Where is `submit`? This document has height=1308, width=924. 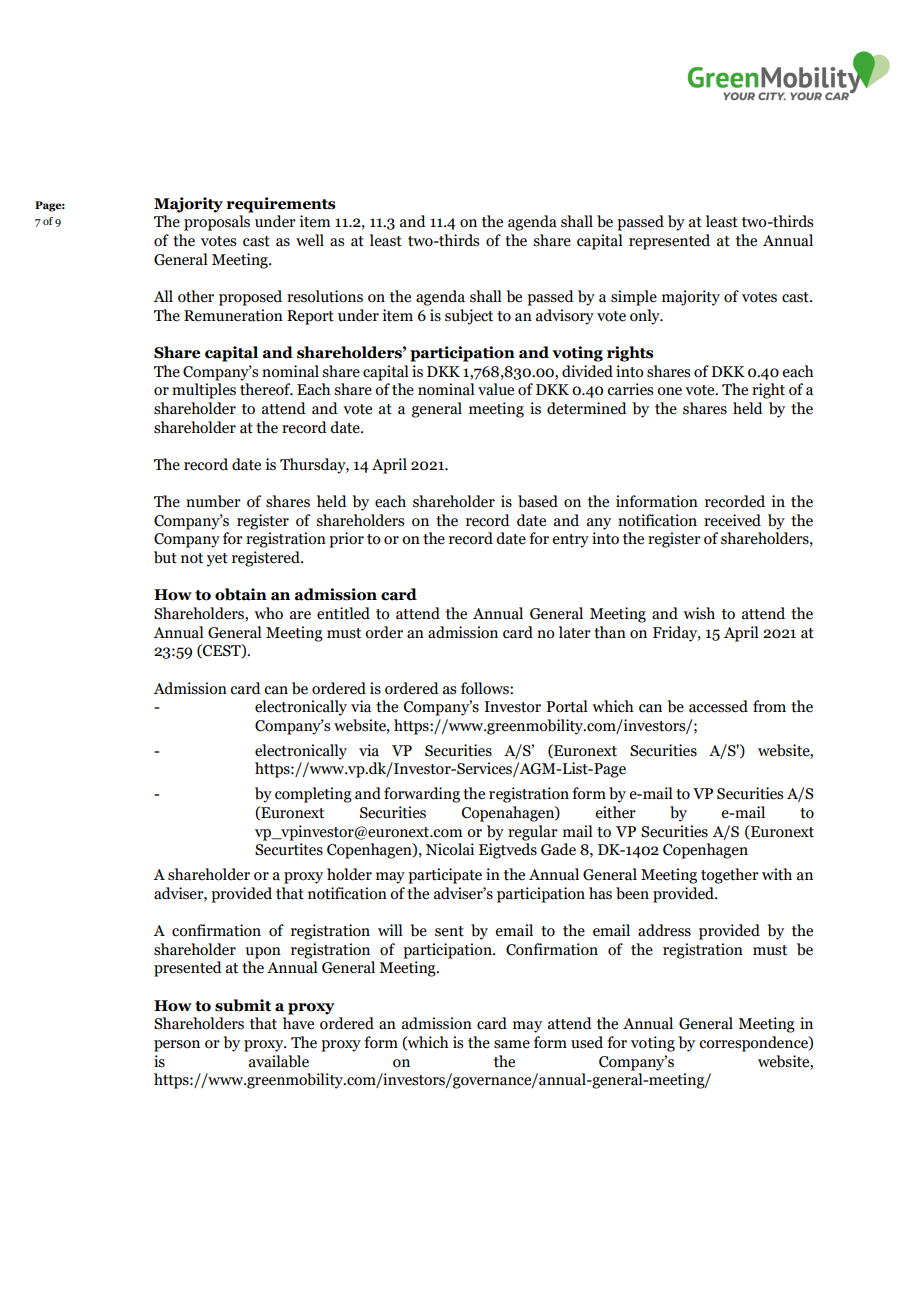 submit is located at coordinates (243, 1005).
